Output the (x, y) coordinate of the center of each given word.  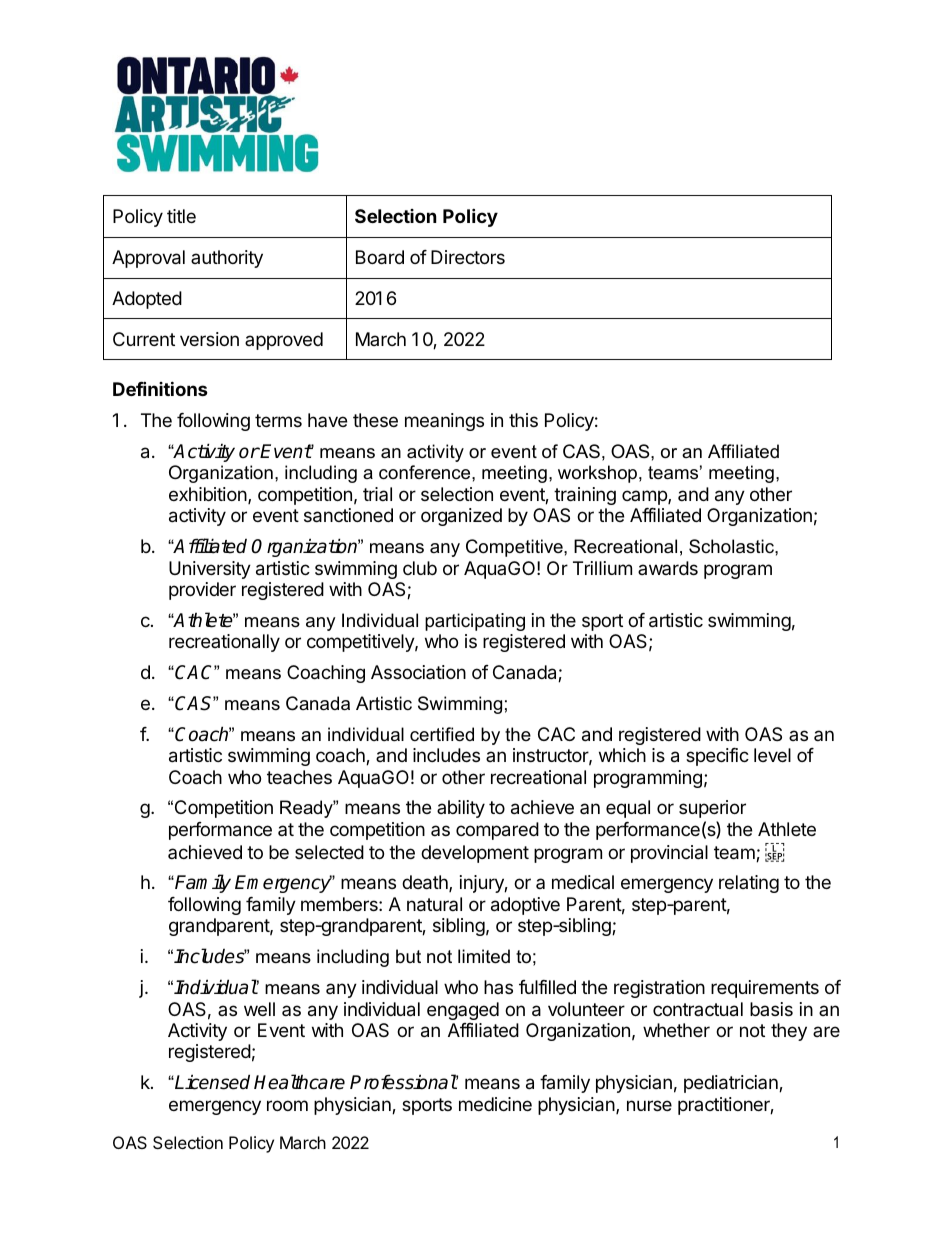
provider (202, 591)
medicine (495, 1104)
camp (645, 497)
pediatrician (732, 1084)
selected (329, 852)
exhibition (208, 494)
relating (749, 884)
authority (227, 259)
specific (717, 757)
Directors (468, 257)
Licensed (211, 1082)
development (475, 854)
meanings (444, 422)
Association (418, 672)
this (523, 420)
